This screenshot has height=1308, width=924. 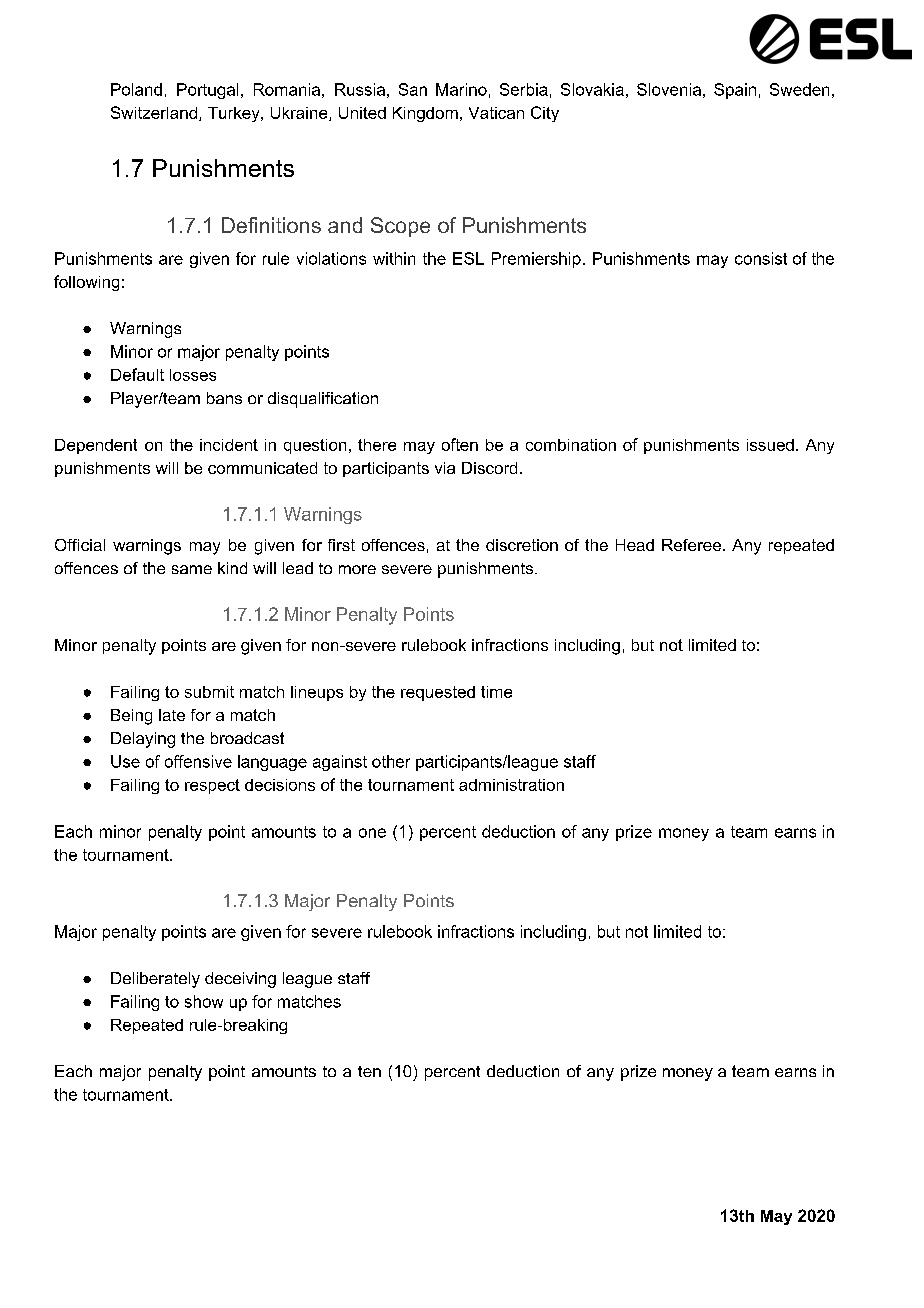 I want to click on Spain, so click(x=735, y=91).
